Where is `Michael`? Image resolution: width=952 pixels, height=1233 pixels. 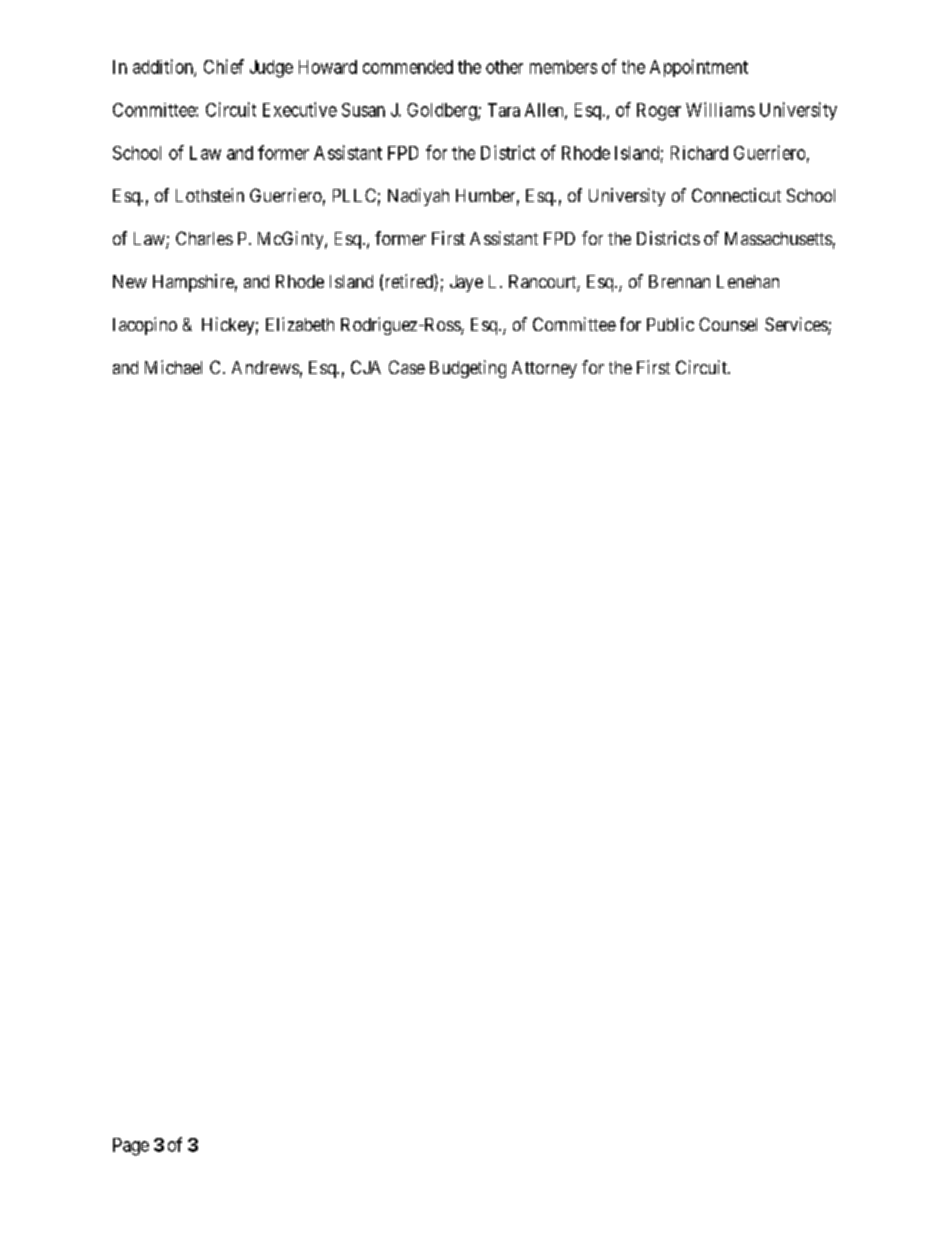
Michael is located at coordinates (173, 367).
